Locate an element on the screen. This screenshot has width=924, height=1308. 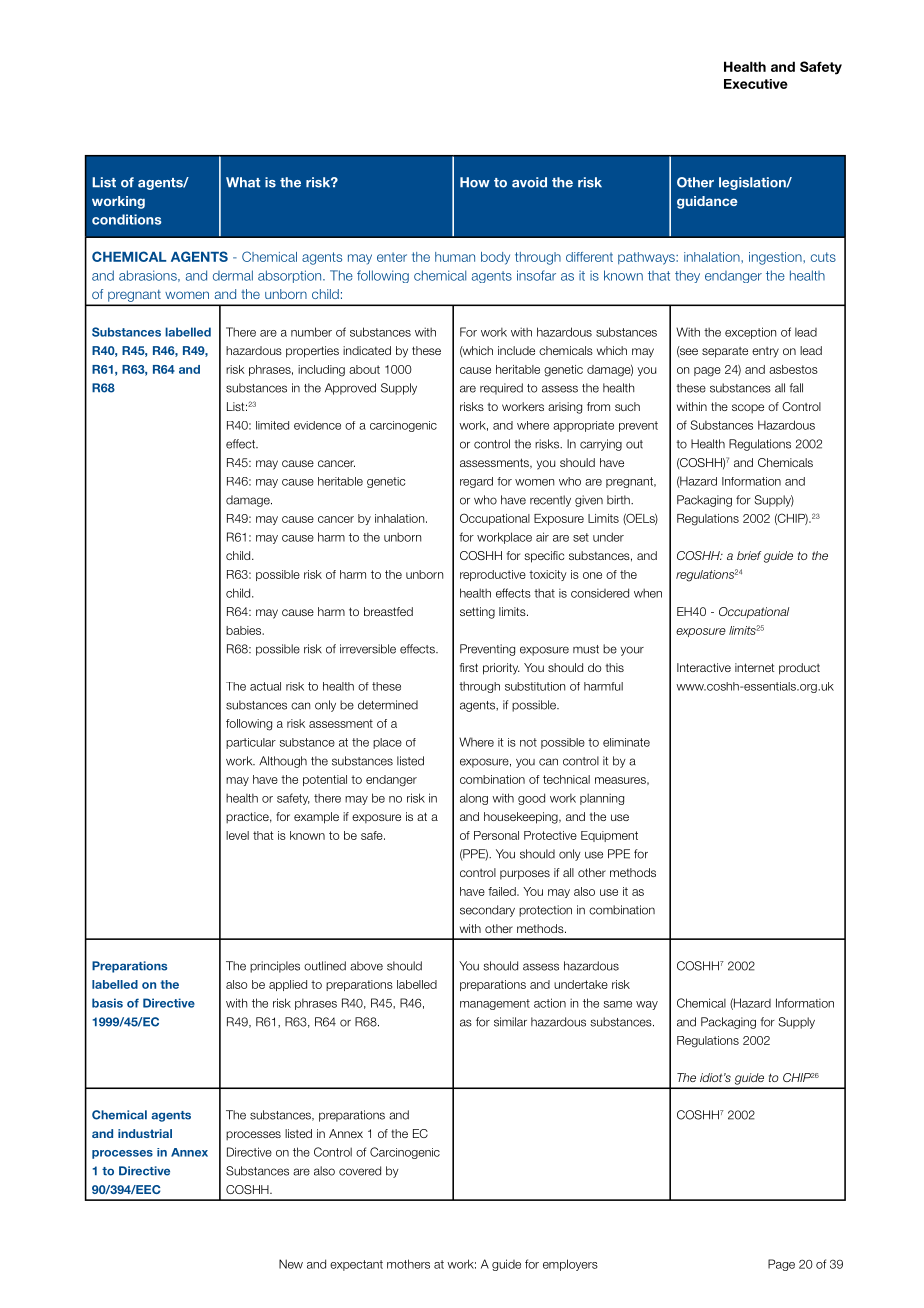
What is located at coordinates (243, 182).
